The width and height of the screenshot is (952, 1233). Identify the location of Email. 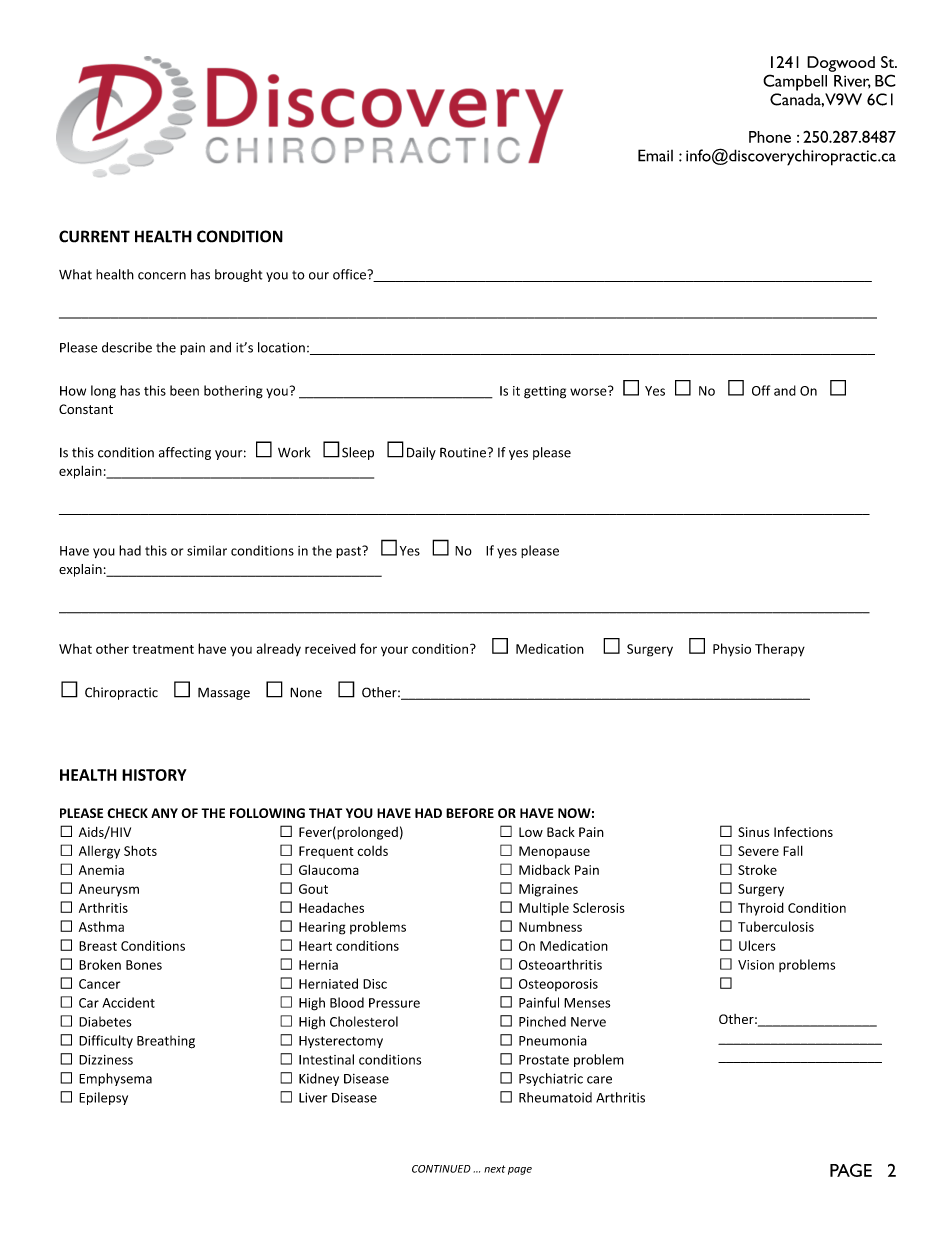
(655, 155).
